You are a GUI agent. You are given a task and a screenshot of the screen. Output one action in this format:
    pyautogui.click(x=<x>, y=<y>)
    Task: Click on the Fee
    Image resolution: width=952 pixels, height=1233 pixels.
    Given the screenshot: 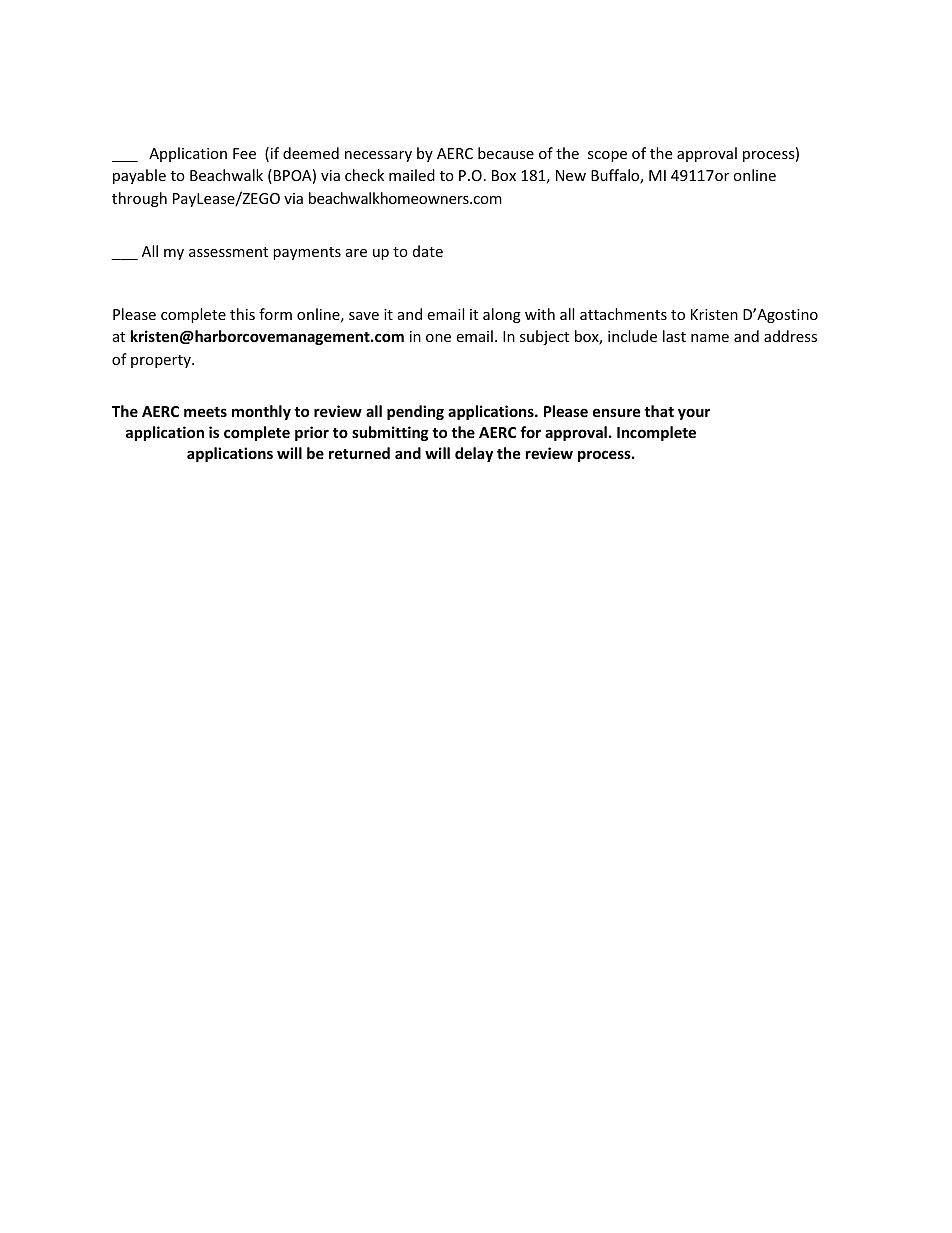 What is the action you would take?
    pyautogui.click(x=244, y=153)
